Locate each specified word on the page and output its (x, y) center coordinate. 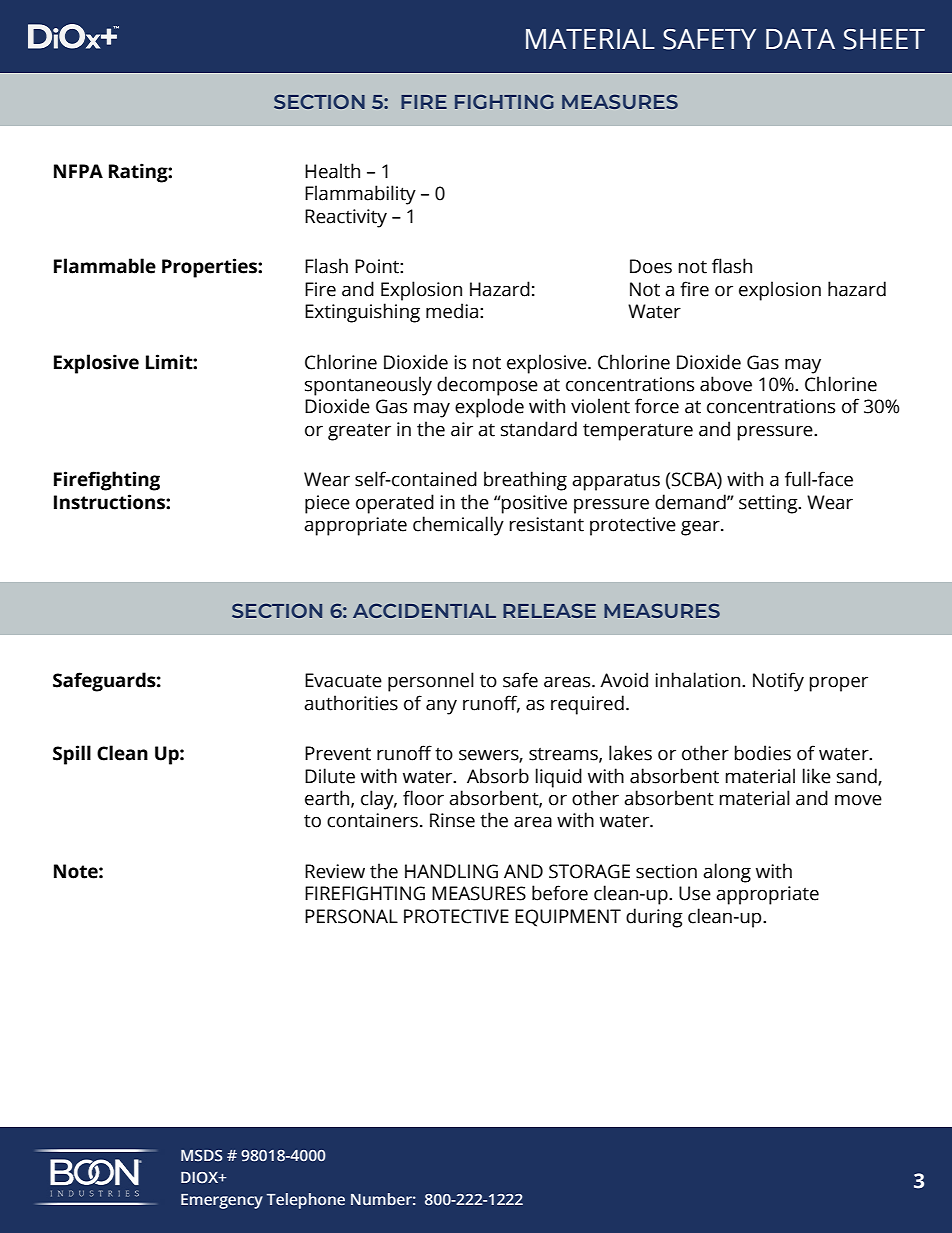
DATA (800, 39)
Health (332, 171)
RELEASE (549, 610)
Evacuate (343, 680)
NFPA (78, 171)
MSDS (202, 1156)
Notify (778, 682)
